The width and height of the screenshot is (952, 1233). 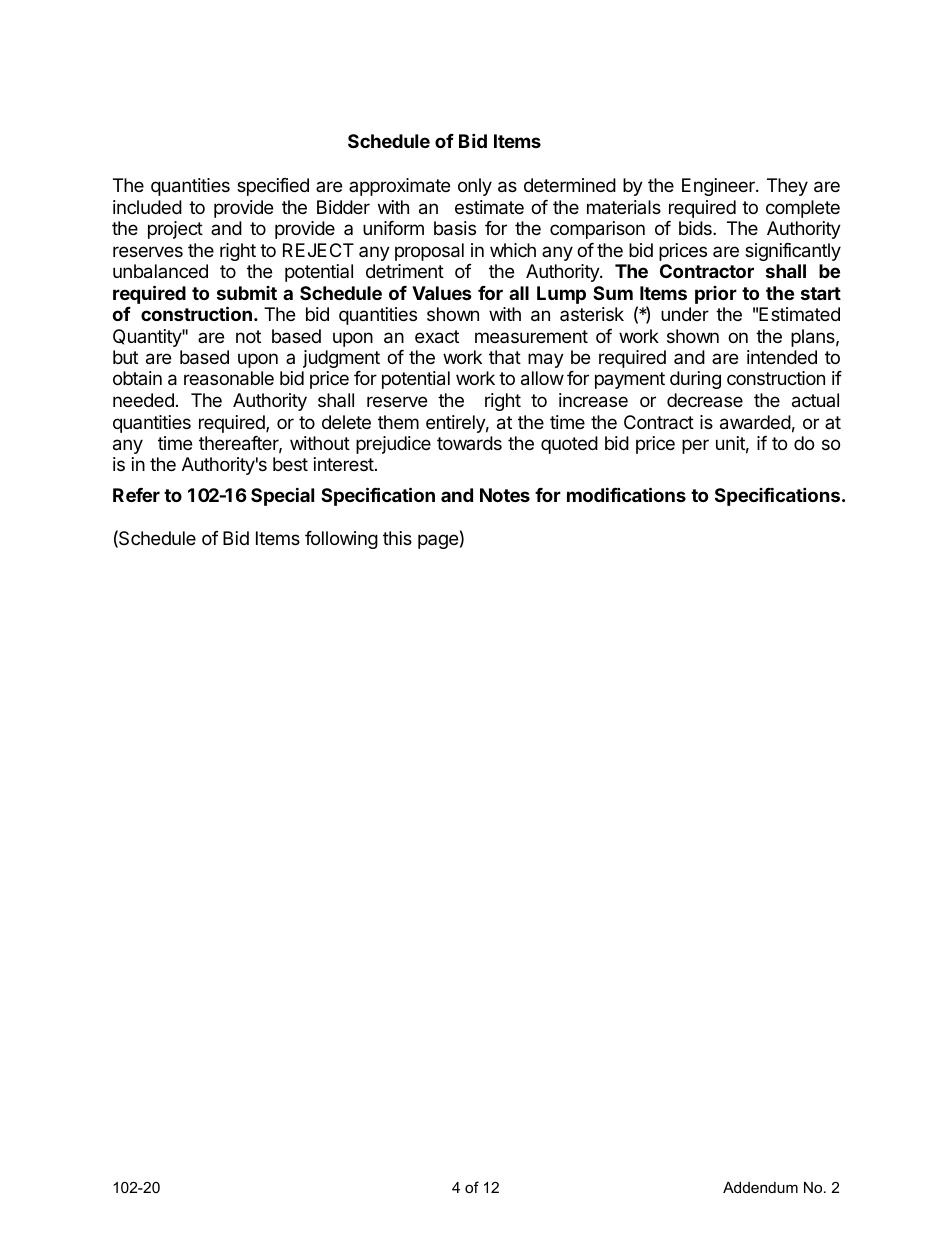 What do you see at coordinates (438, 541) in the screenshot?
I see `page` at bounding box center [438, 541].
